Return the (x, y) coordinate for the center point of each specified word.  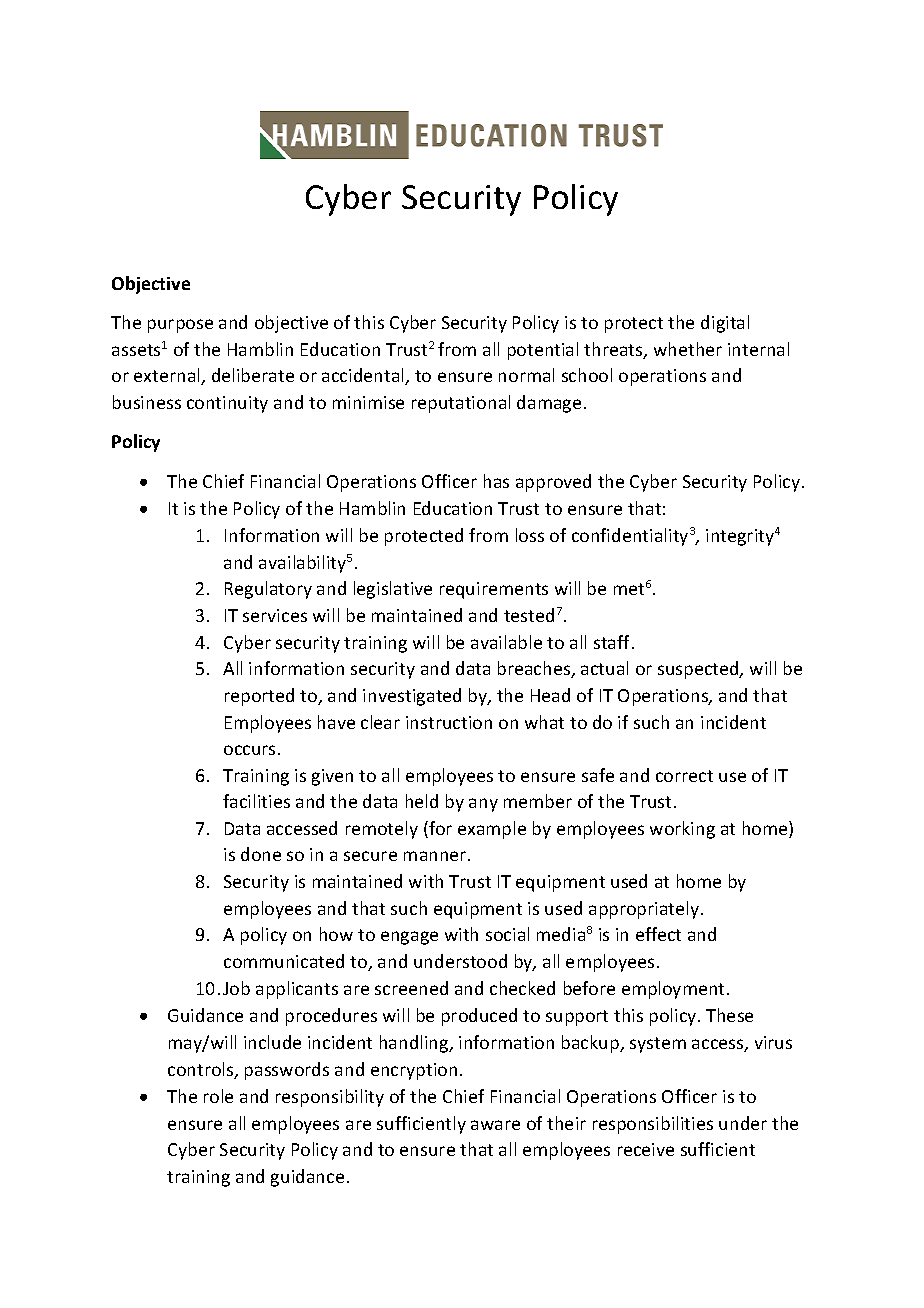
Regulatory (268, 590)
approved (553, 483)
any (483, 805)
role (218, 1096)
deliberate (253, 375)
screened (411, 988)
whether (688, 349)
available (506, 642)
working (682, 830)
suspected (699, 670)
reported (259, 697)
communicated (284, 961)
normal (526, 375)
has (496, 481)
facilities (256, 801)
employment (673, 990)
